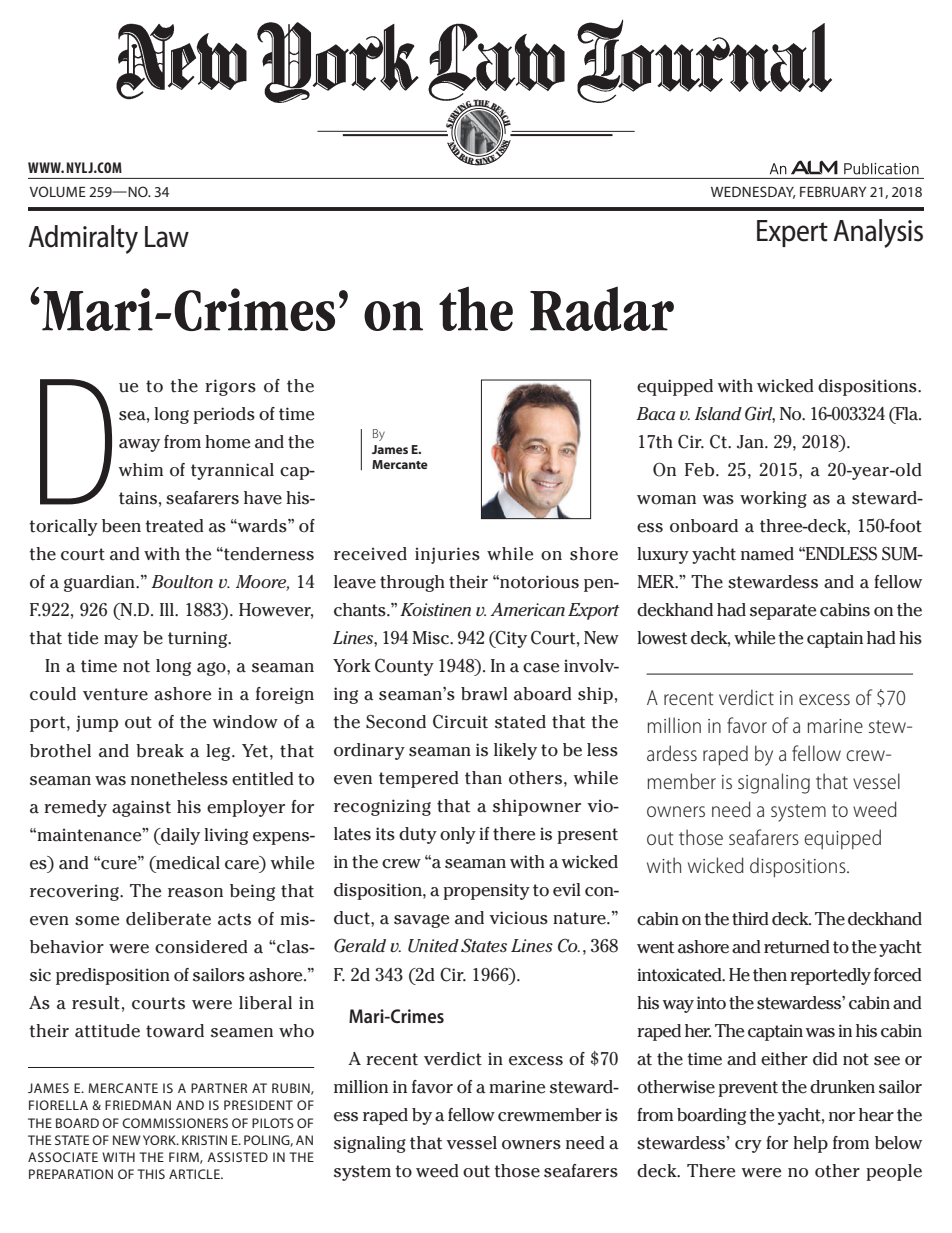 Image resolution: width=952 pixels, height=1233 pixels. I want to click on only, so click(458, 835).
